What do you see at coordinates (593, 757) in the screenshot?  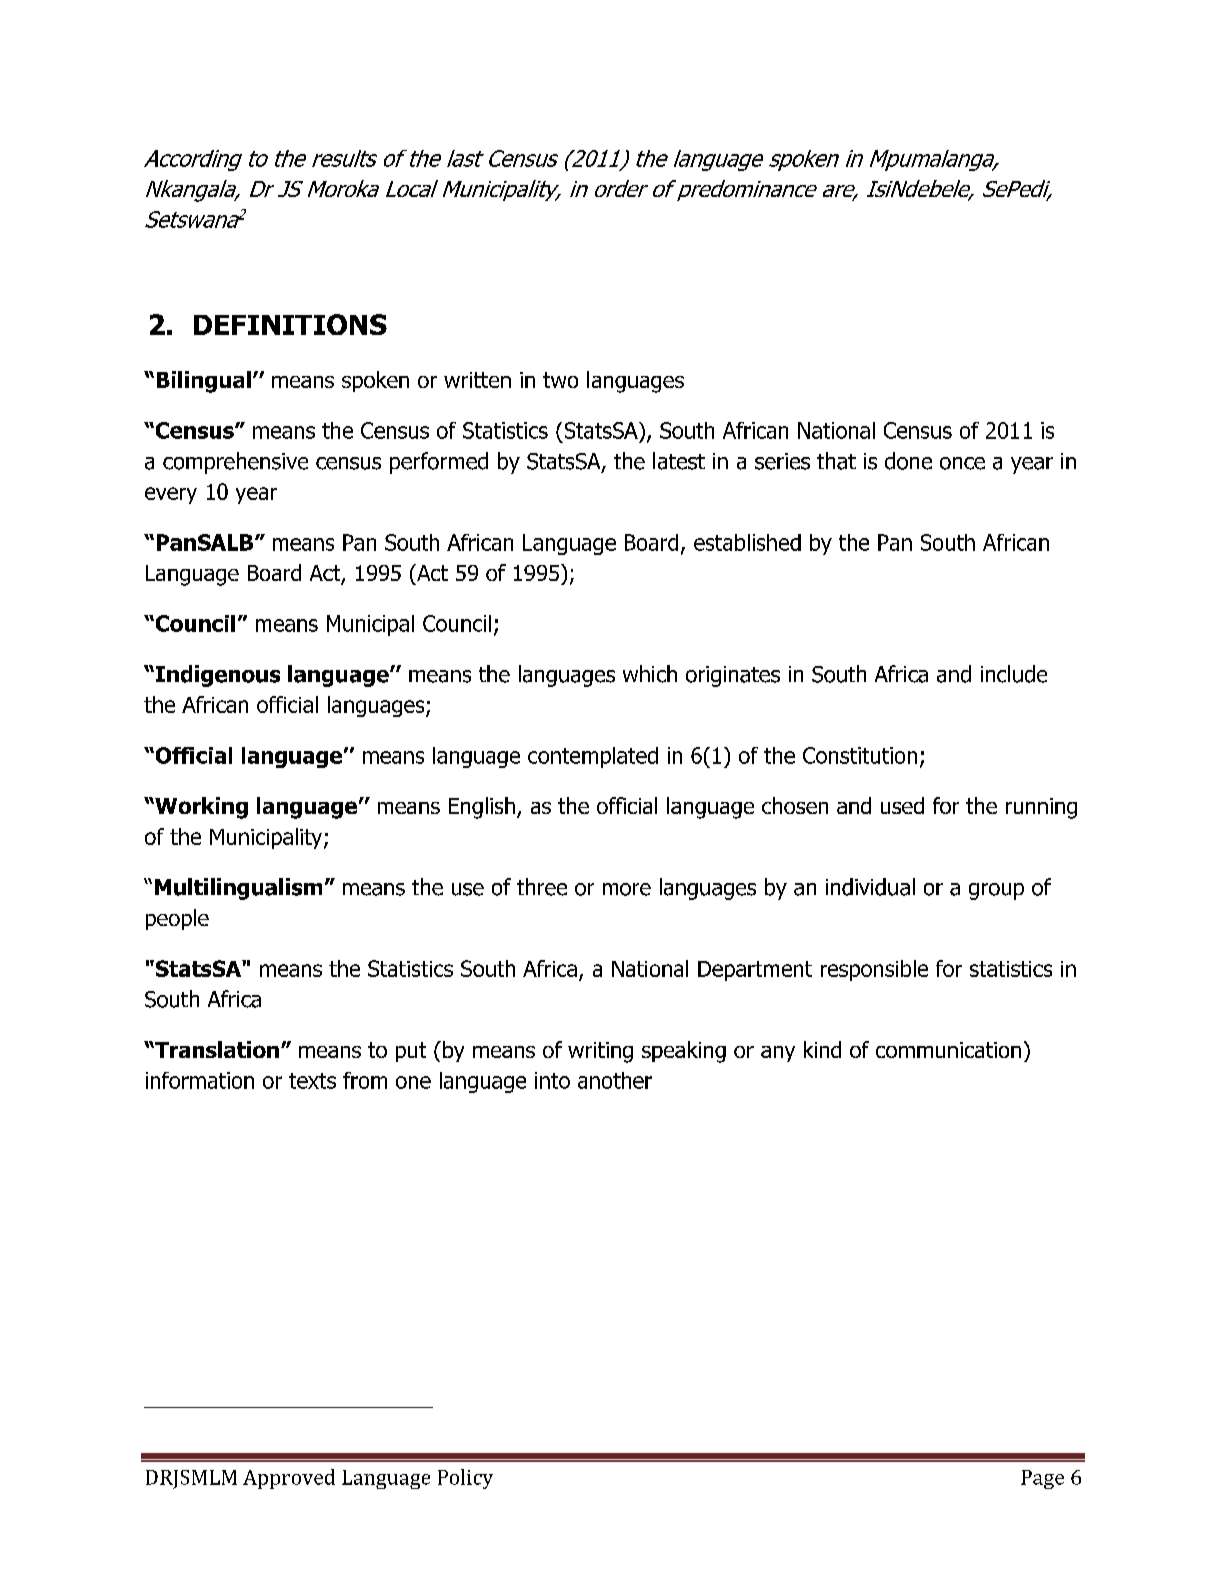 I see `contemplated` at bounding box center [593, 757].
